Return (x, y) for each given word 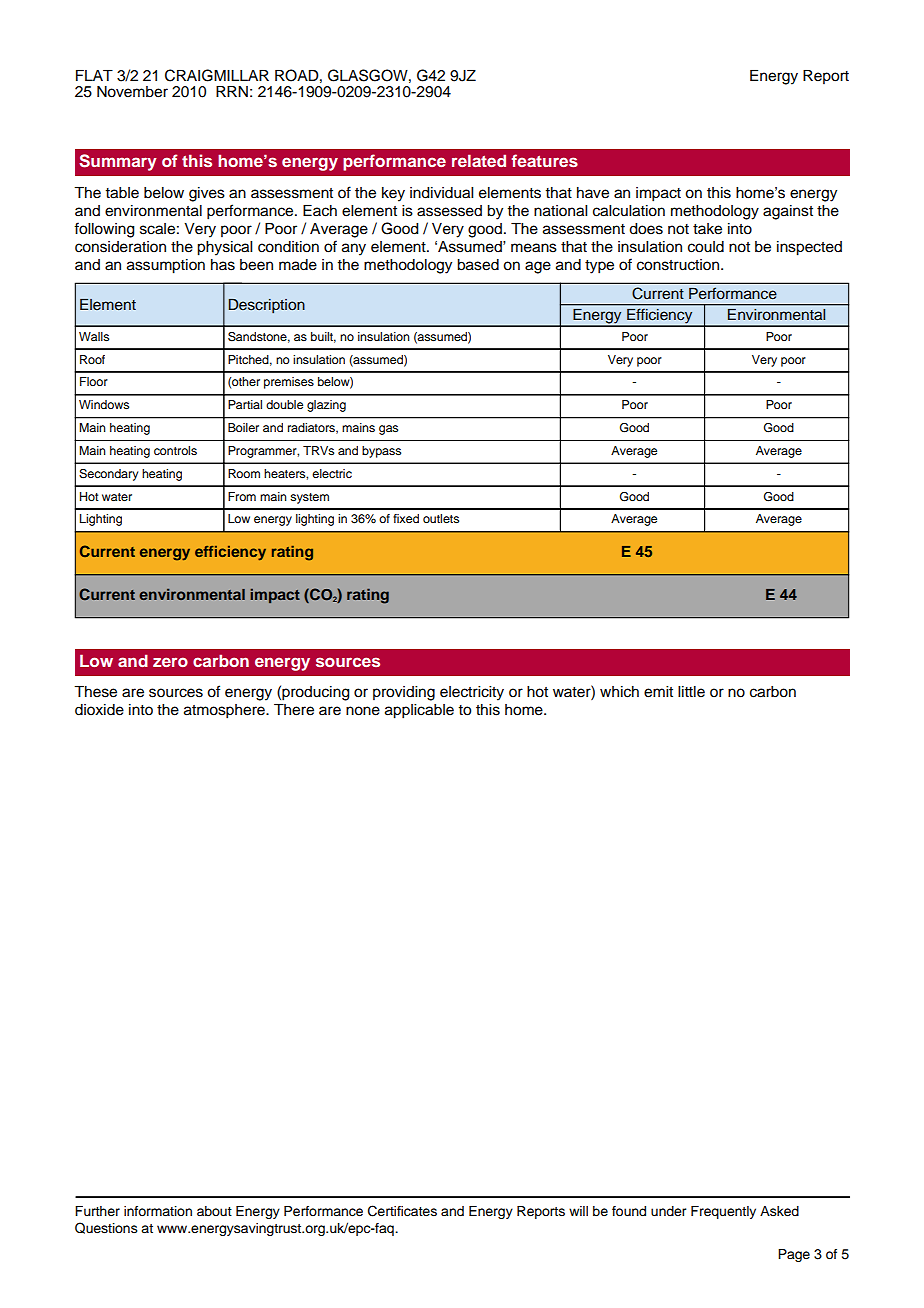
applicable (419, 711)
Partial (245, 404)
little (691, 692)
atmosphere (225, 711)
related (479, 160)
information (158, 1211)
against (788, 212)
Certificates (402, 1211)
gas (388, 430)
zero (170, 662)
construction (679, 265)
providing (404, 693)
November (132, 92)
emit (658, 692)
